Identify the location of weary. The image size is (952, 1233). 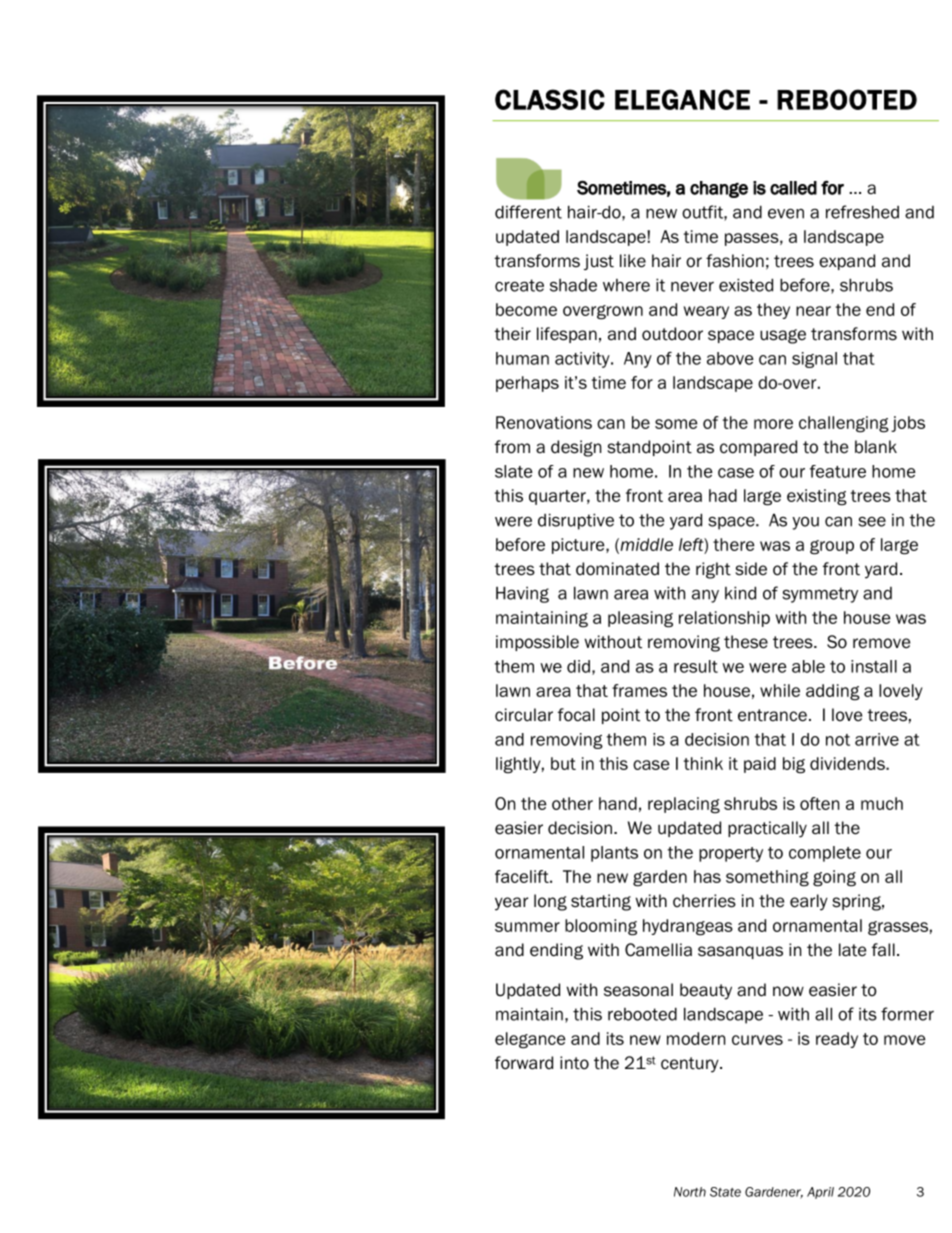
(706, 312).
